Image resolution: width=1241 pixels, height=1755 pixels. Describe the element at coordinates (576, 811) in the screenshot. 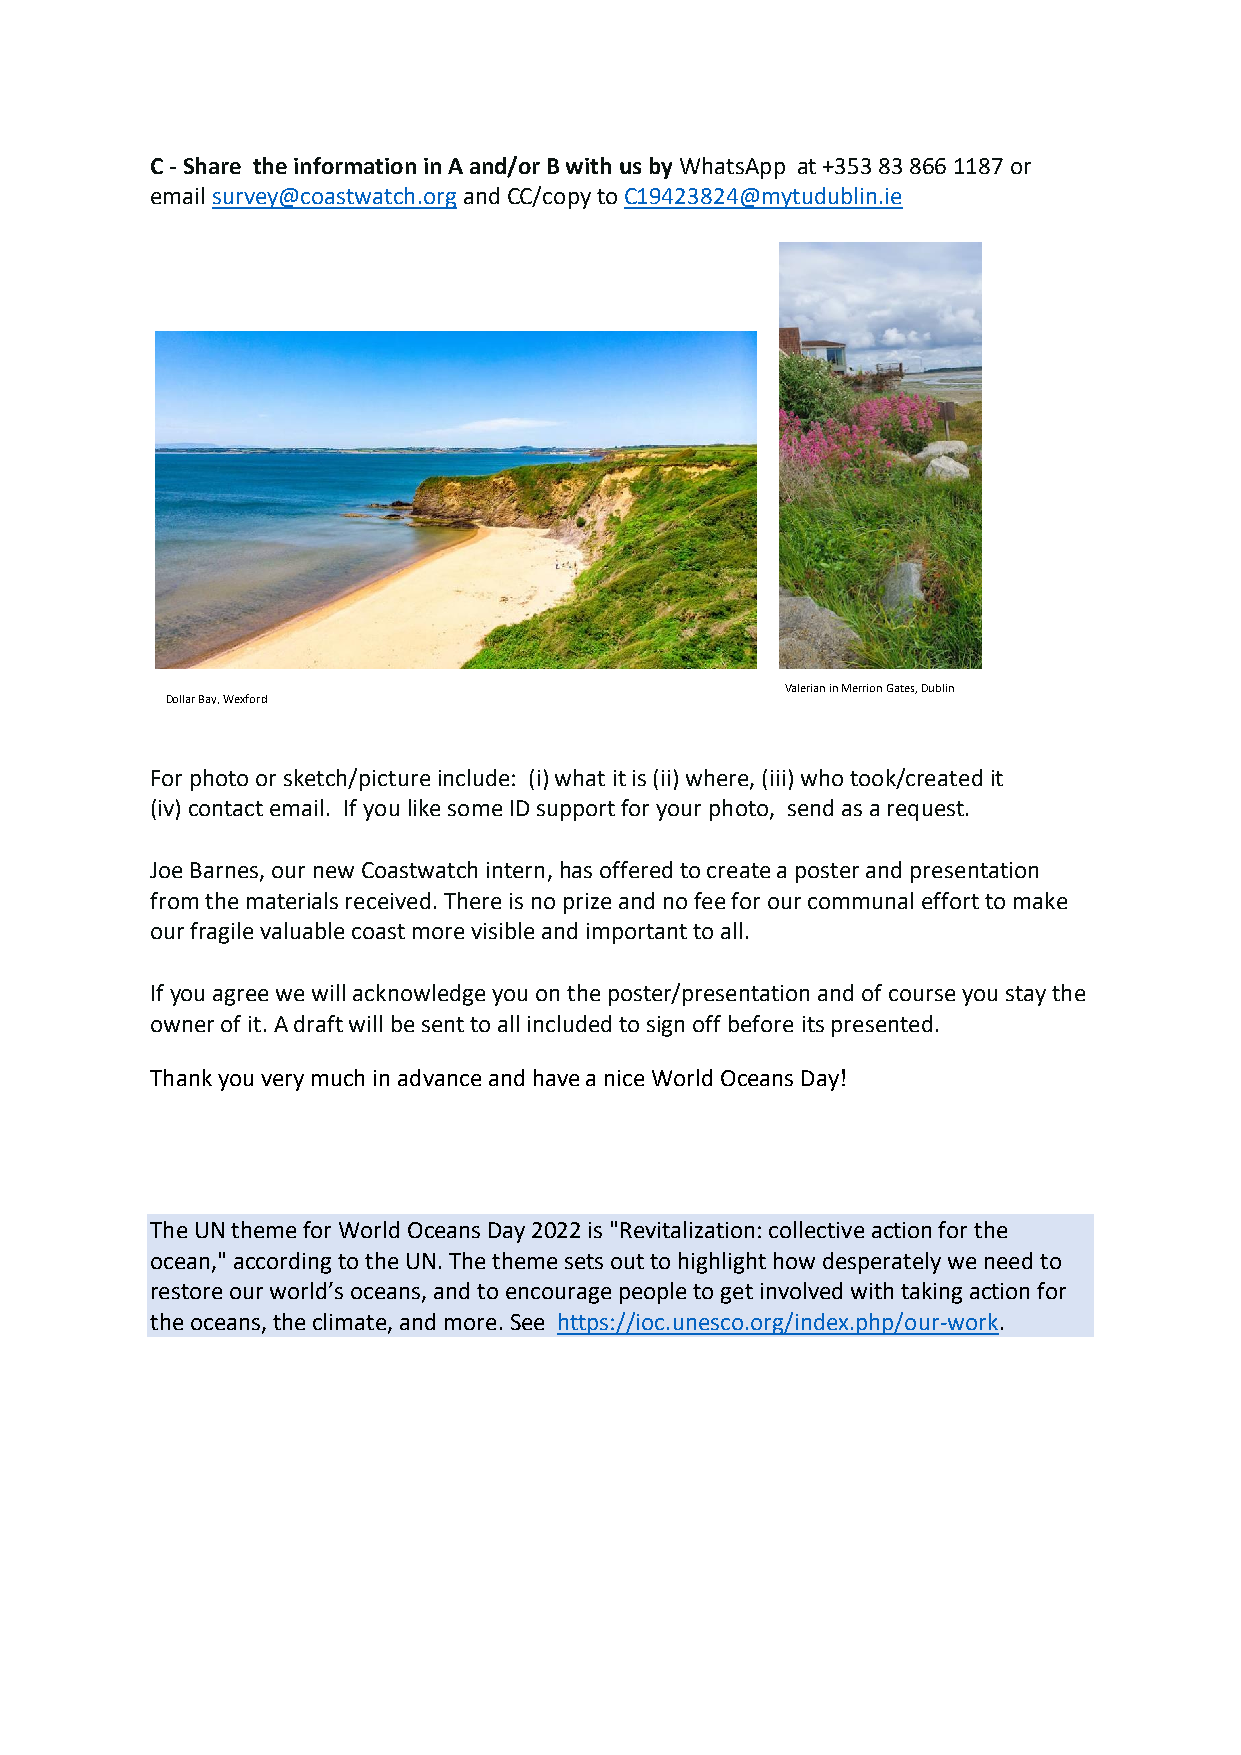

I see `support` at that location.
